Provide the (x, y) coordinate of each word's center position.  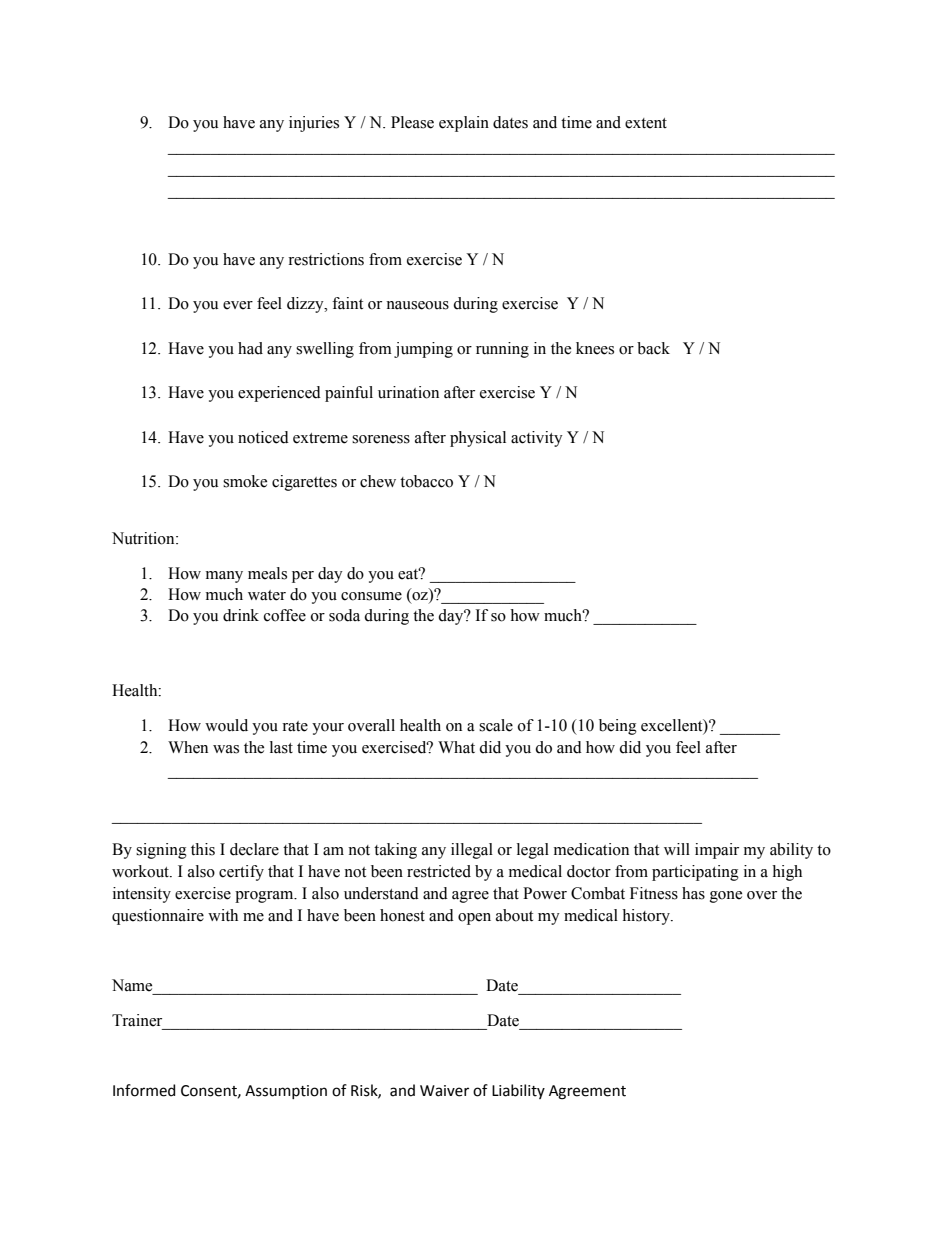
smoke (245, 481)
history (647, 917)
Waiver (444, 1091)
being (618, 727)
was (226, 749)
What (456, 747)
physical (478, 439)
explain (464, 124)
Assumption (286, 1092)
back (653, 348)
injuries (314, 124)
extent (646, 123)
